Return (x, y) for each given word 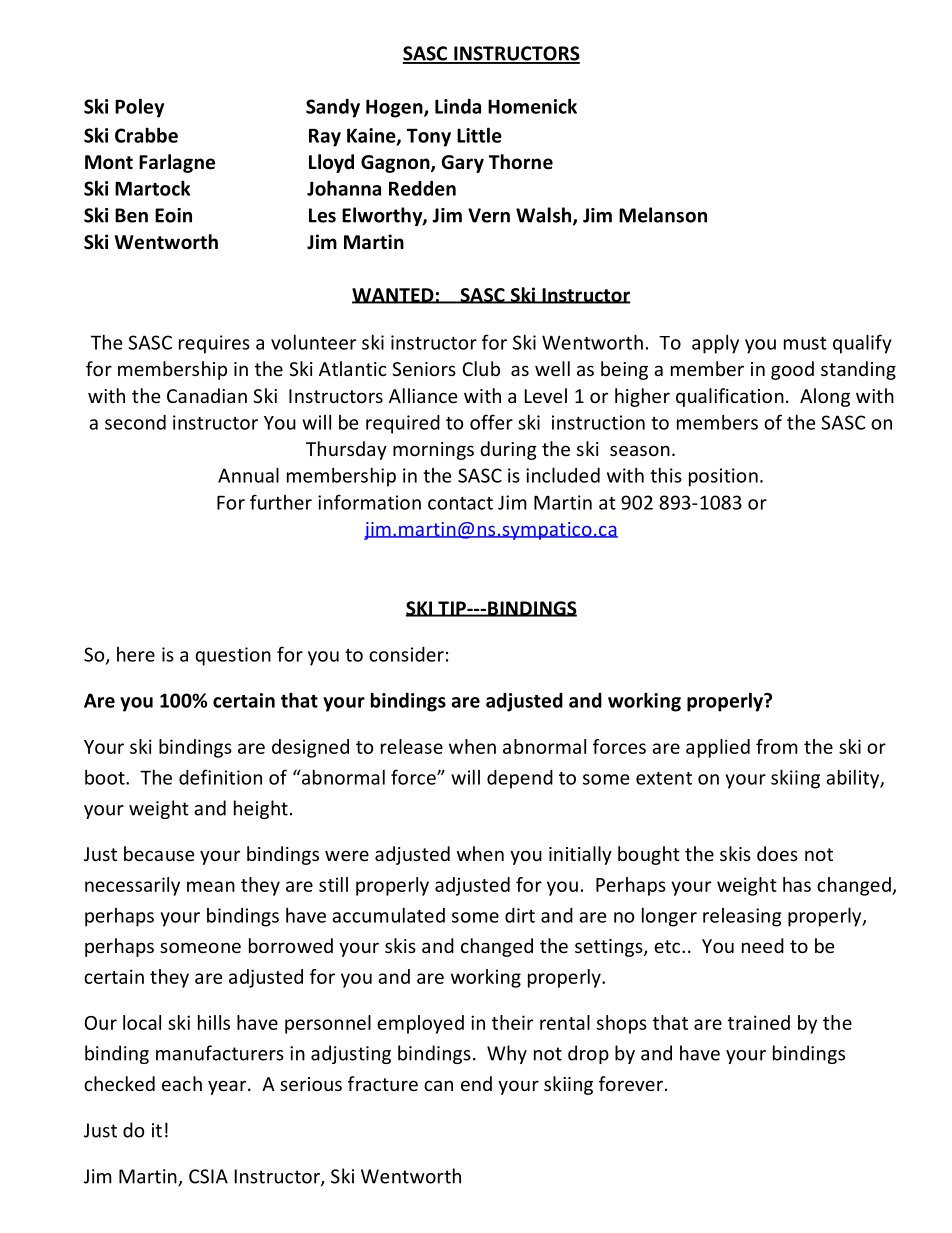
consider (406, 654)
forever (632, 1083)
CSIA (208, 1176)
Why (507, 1054)
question (233, 656)
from (777, 746)
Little (479, 135)
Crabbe (146, 135)
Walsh (545, 216)
